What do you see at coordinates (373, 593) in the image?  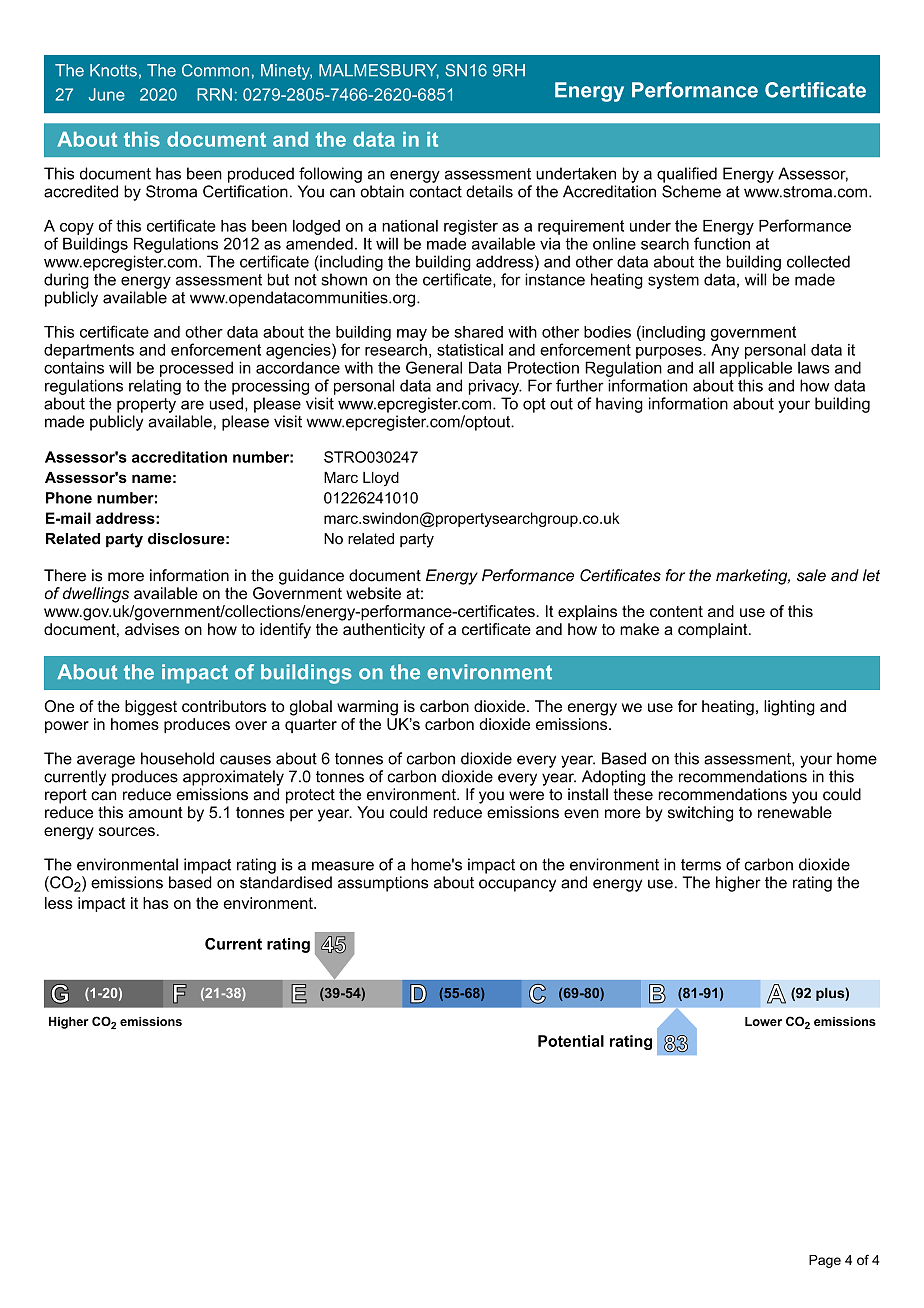 I see `website` at bounding box center [373, 593].
